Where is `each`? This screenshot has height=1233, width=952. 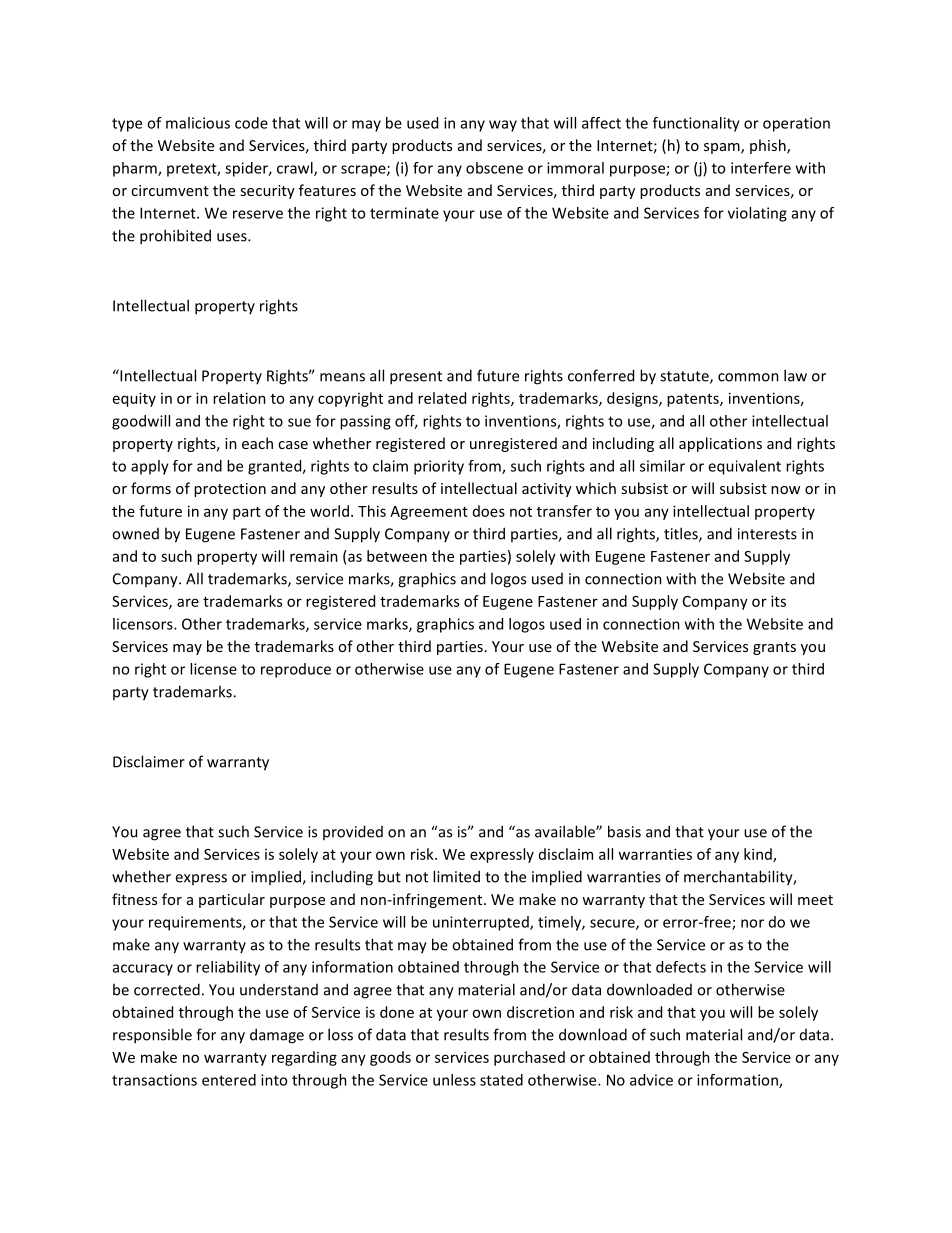
each is located at coordinates (257, 443).
